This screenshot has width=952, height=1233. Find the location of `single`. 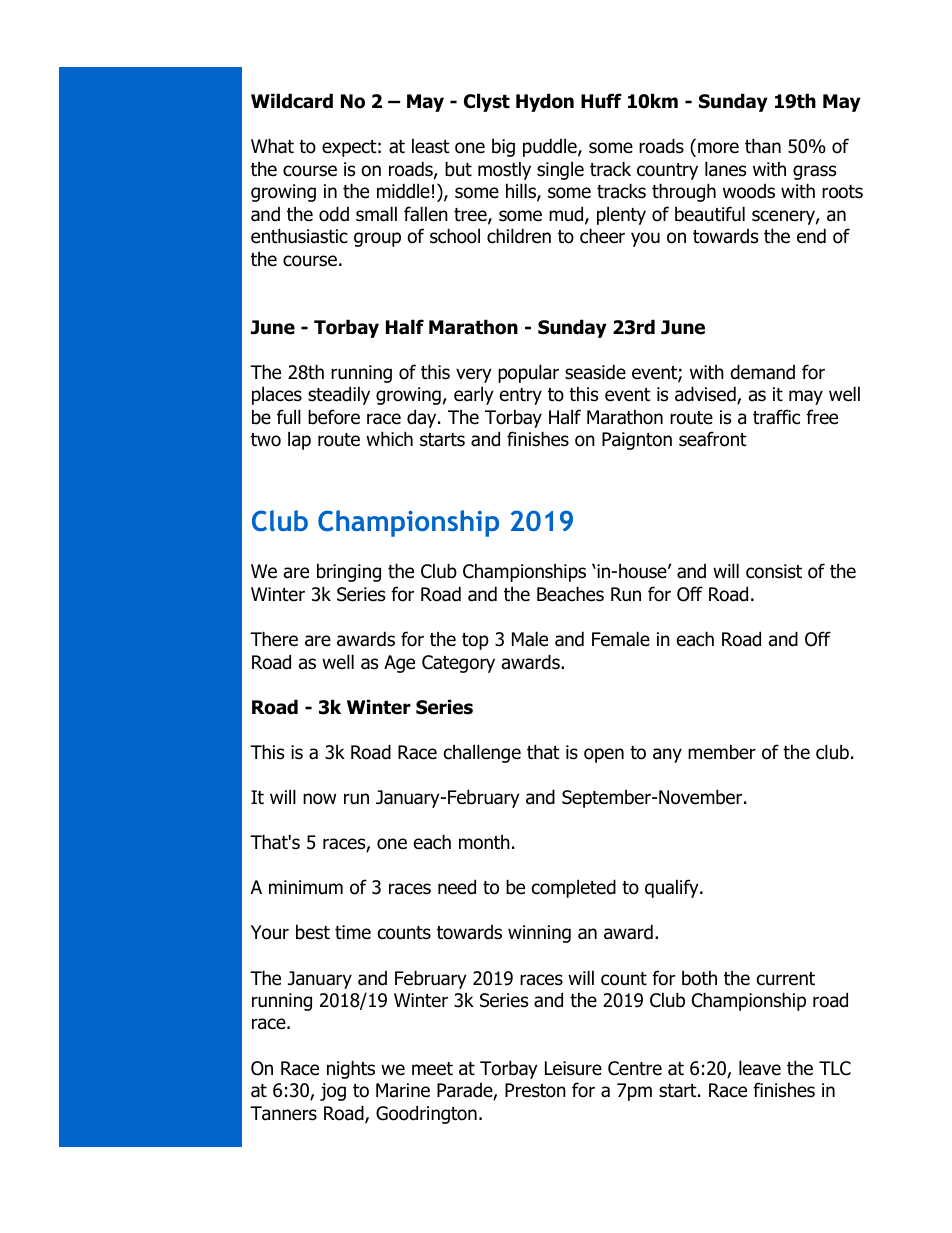

single is located at coordinates (560, 170).
